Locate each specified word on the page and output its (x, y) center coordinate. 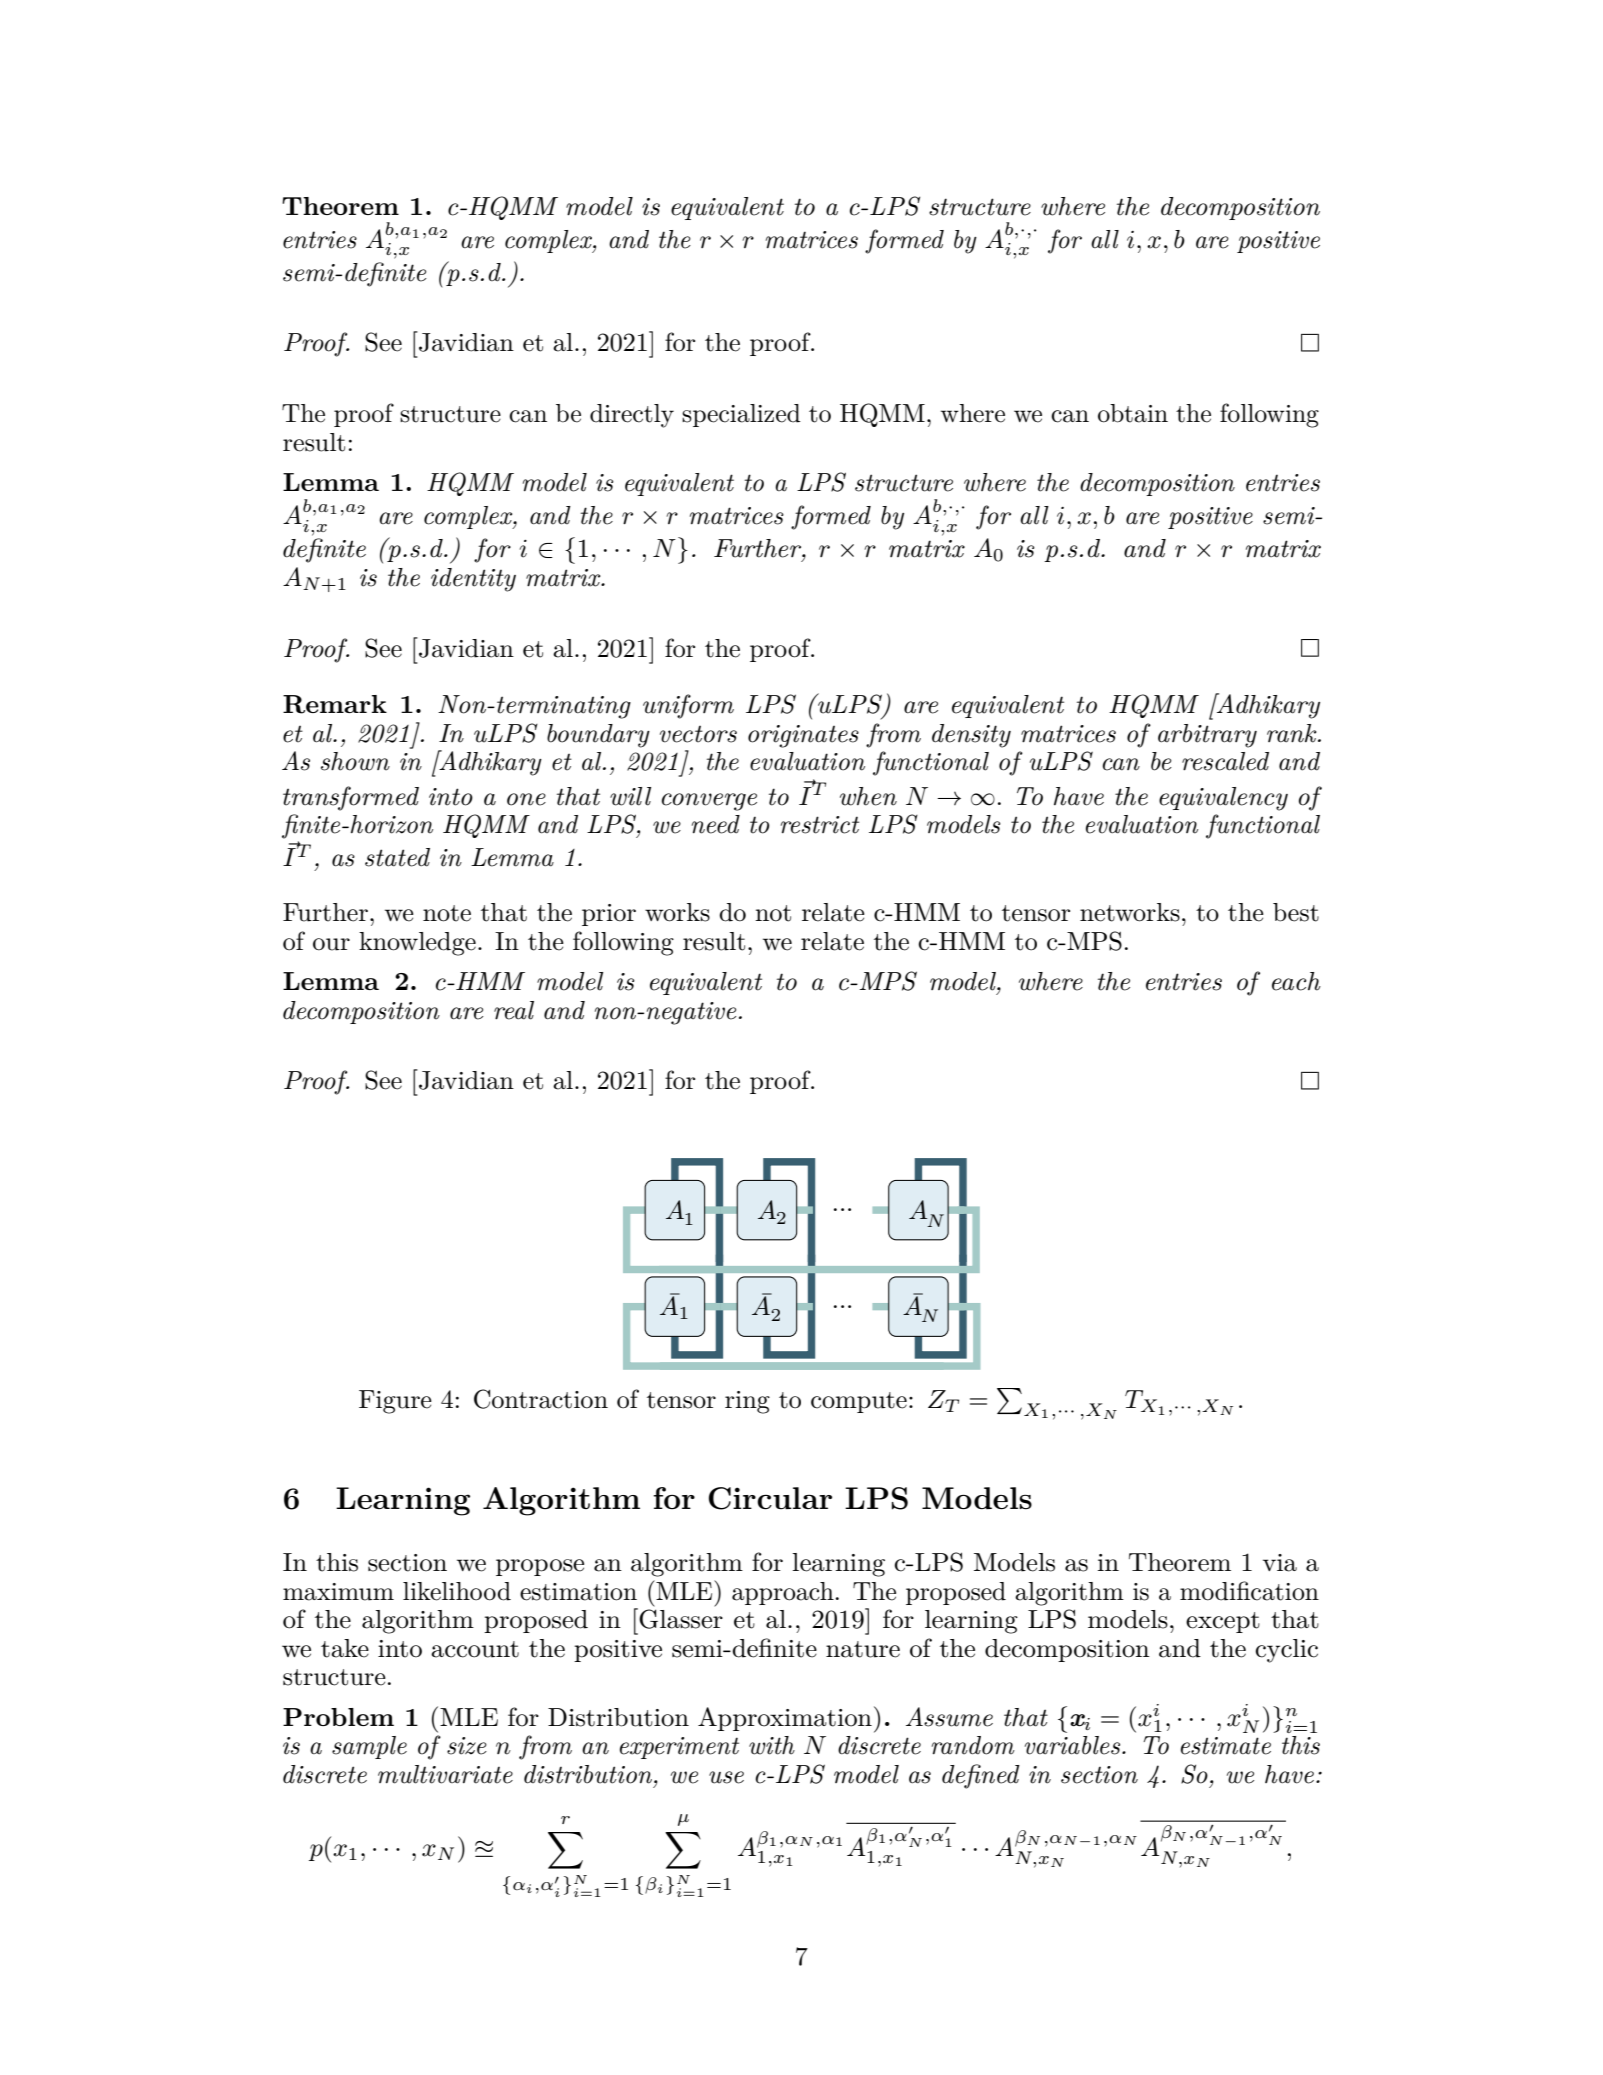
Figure (395, 1402)
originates (803, 736)
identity (473, 580)
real (514, 1010)
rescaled (1225, 761)
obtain (1133, 413)
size (467, 1746)
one (526, 799)
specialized (741, 415)
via (1280, 1563)
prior (609, 915)
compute (859, 1402)
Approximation (785, 1719)
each (1296, 981)
